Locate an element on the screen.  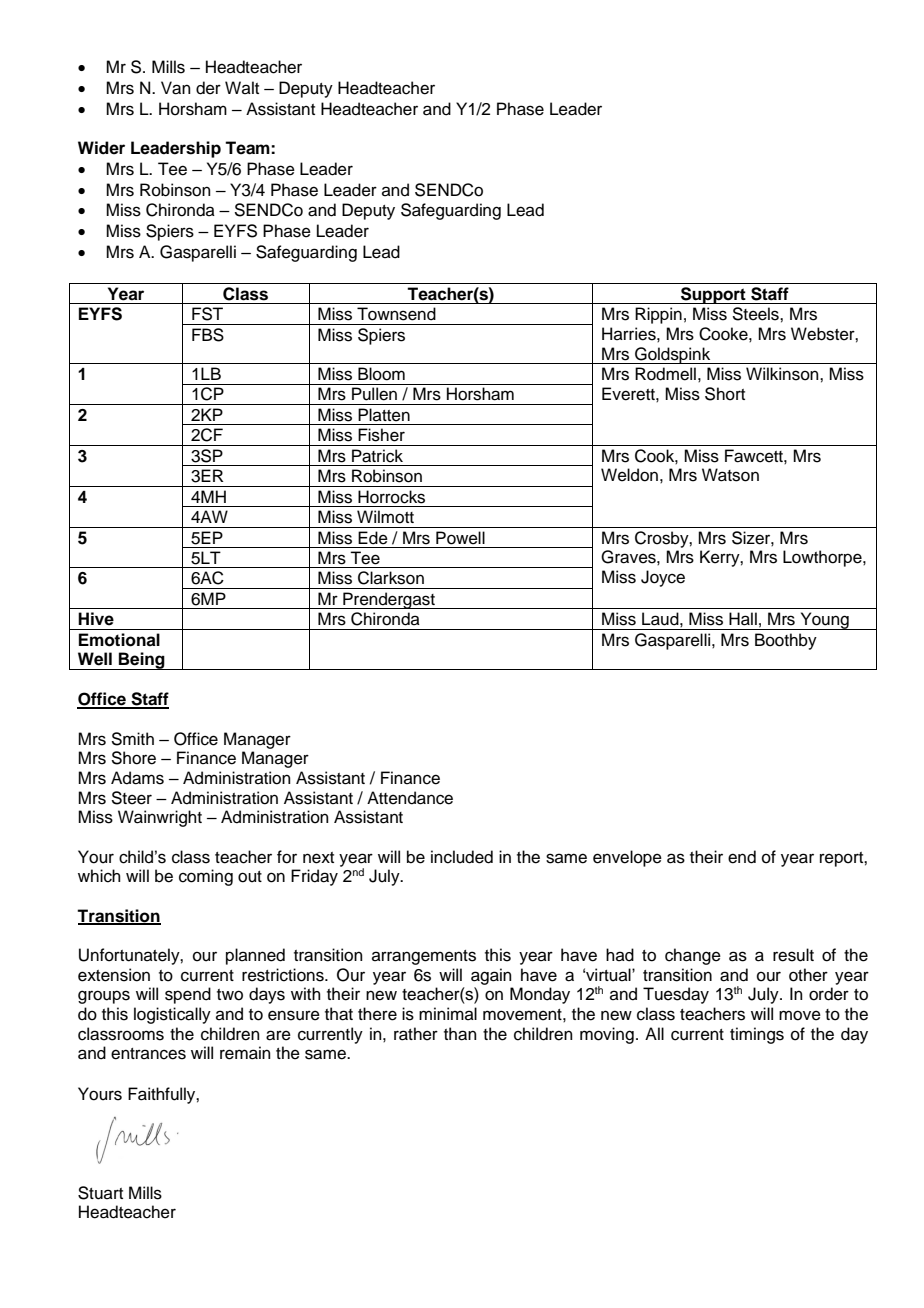
Hall is located at coordinates (743, 619).
